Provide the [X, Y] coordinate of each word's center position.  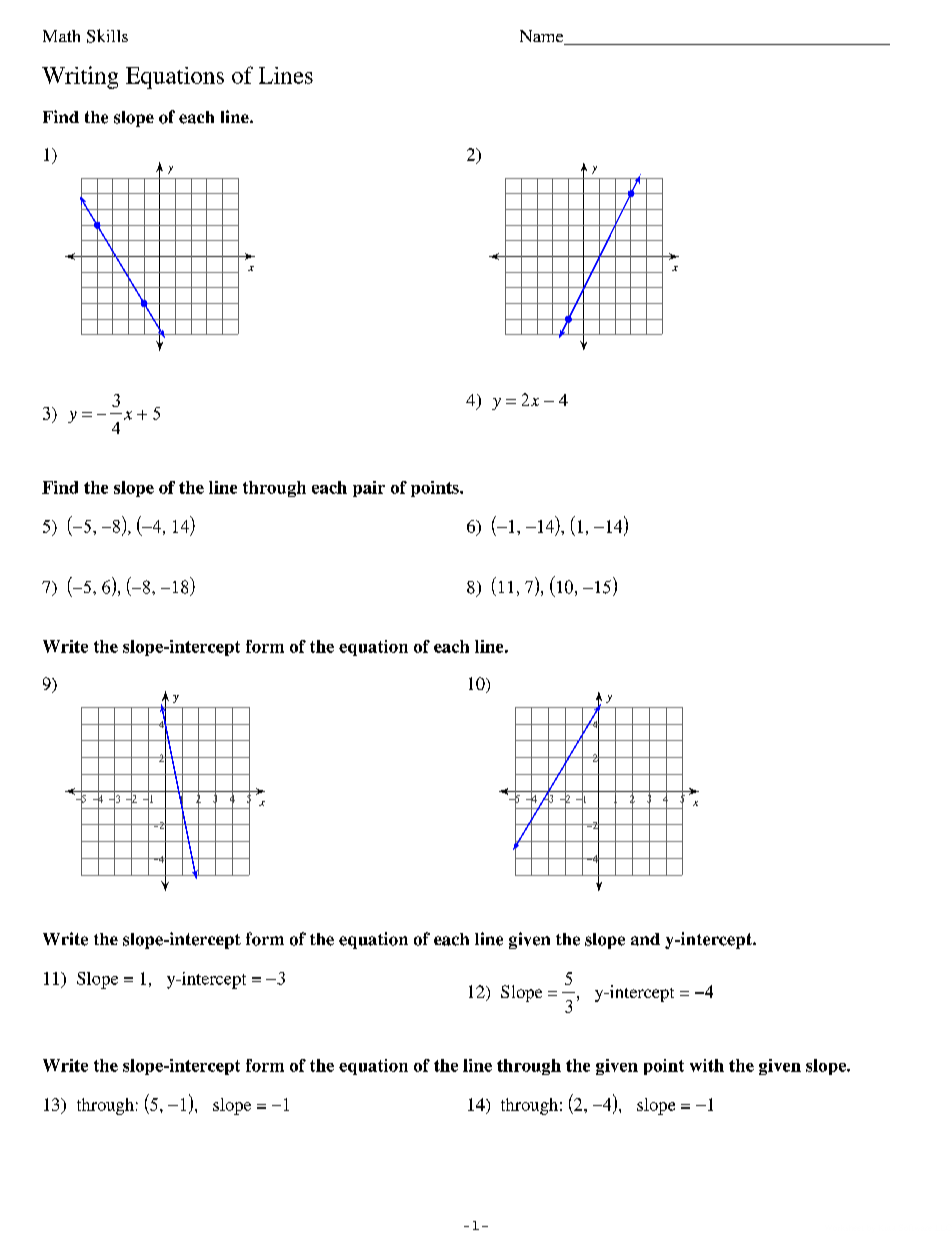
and [645, 939]
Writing [80, 77]
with [707, 1065]
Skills [107, 36]
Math [61, 36]
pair [369, 489]
